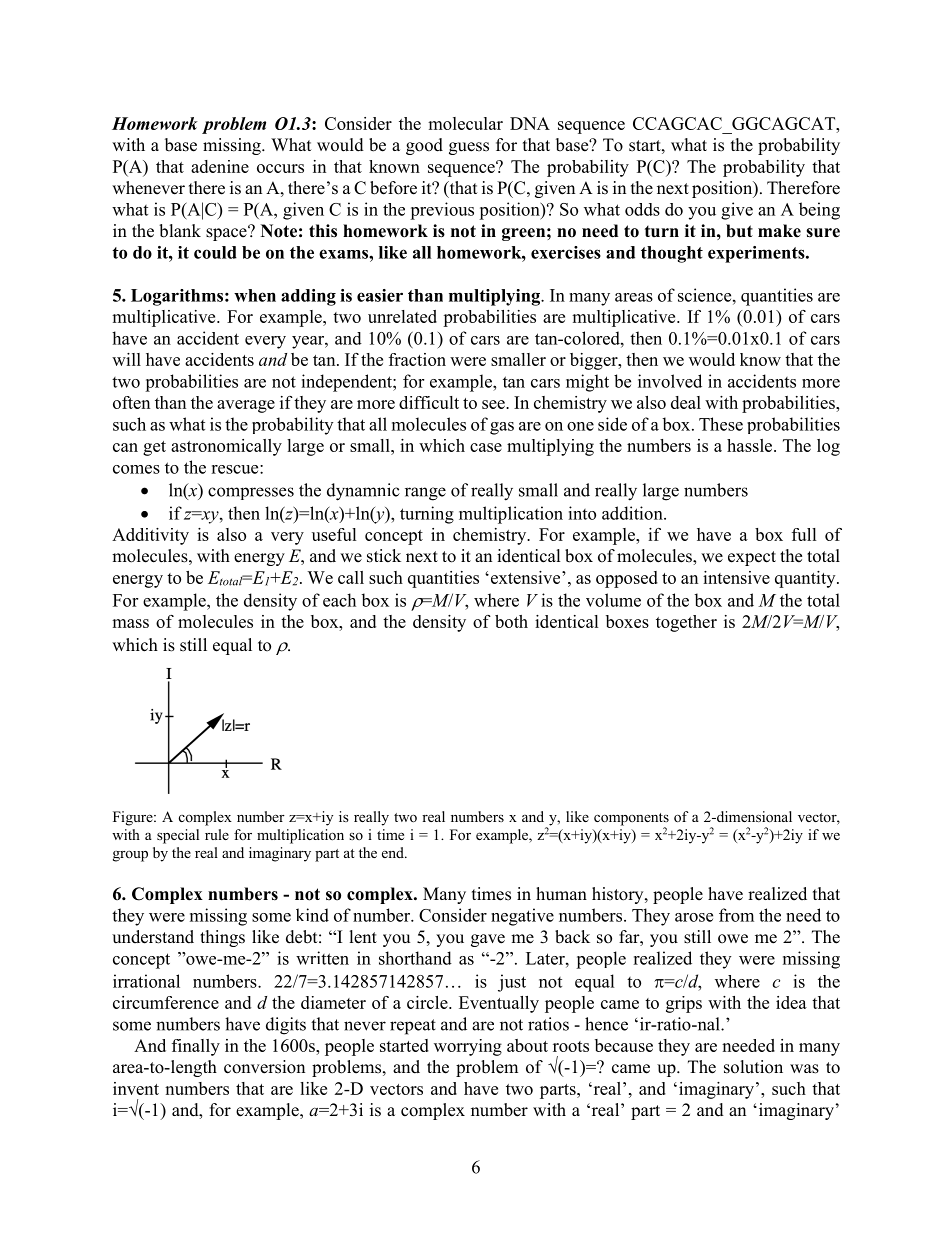 Image resolution: width=952 pixels, height=1233 pixels. I want to click on components, so click(631, 820).
